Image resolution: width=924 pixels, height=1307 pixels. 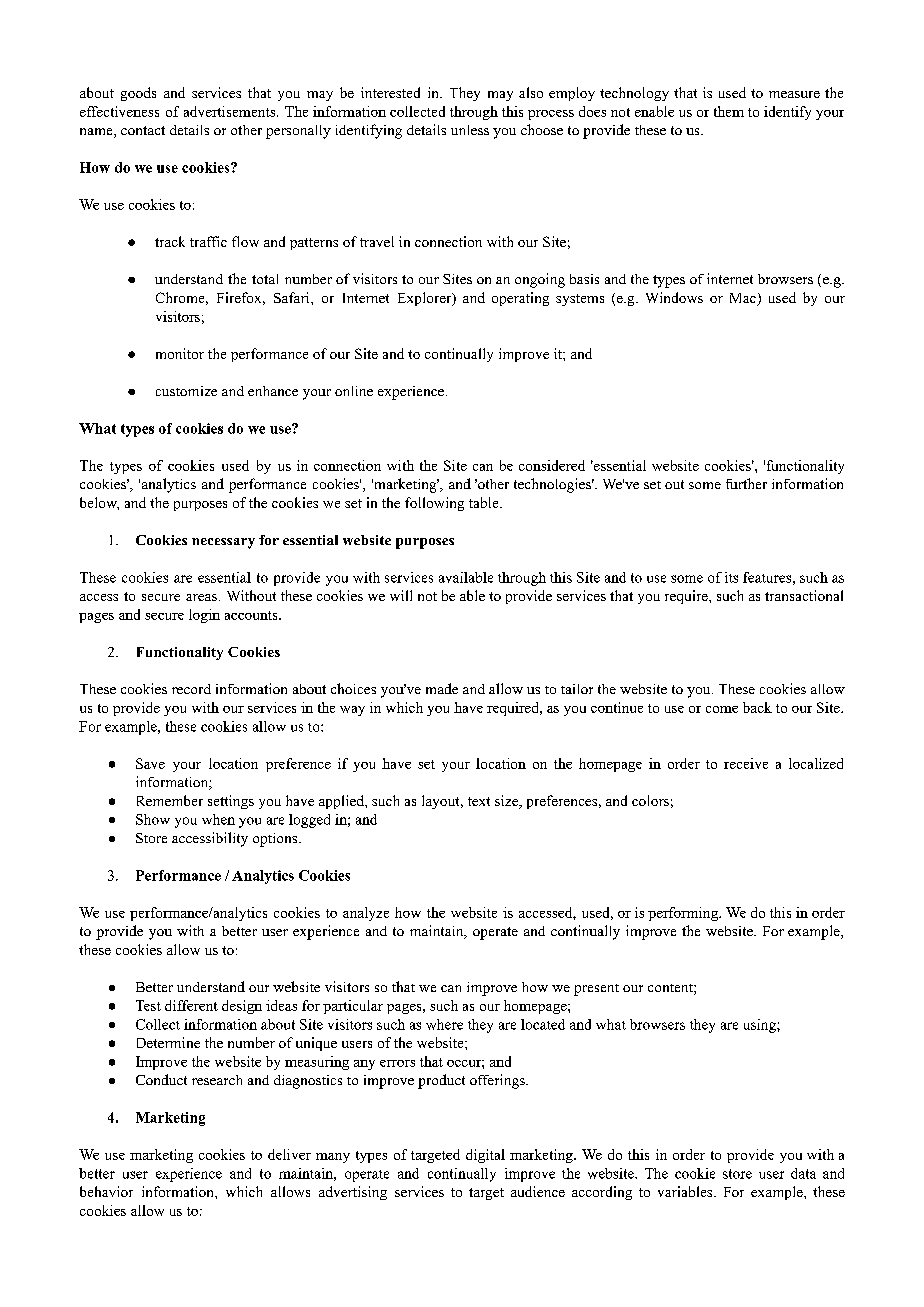 What do you see at coordinates (470, 130) in the page?
I see `unless` at bounding box center [470, 130].
